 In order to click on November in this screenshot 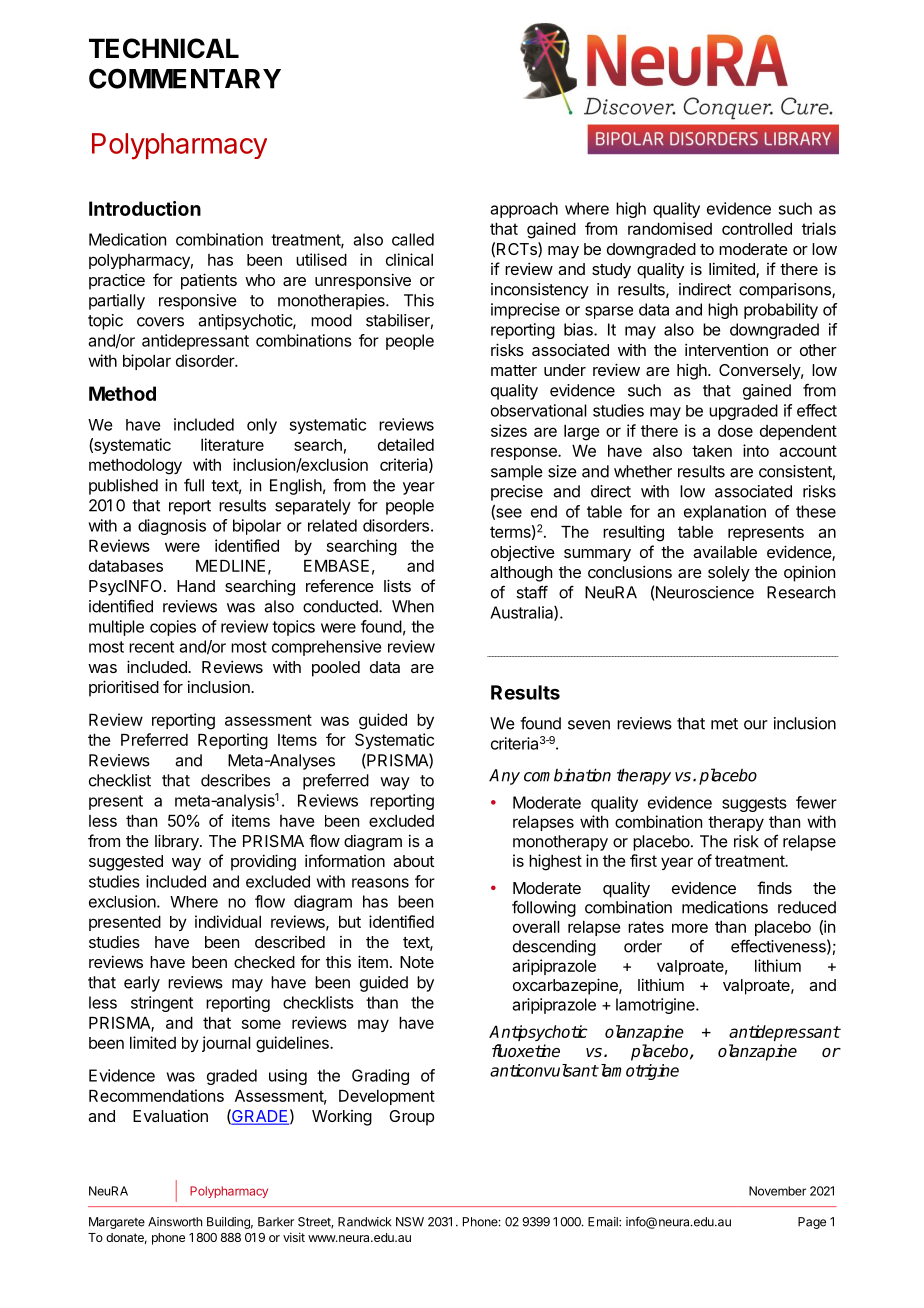, I will do `click(777, 1191)`.
